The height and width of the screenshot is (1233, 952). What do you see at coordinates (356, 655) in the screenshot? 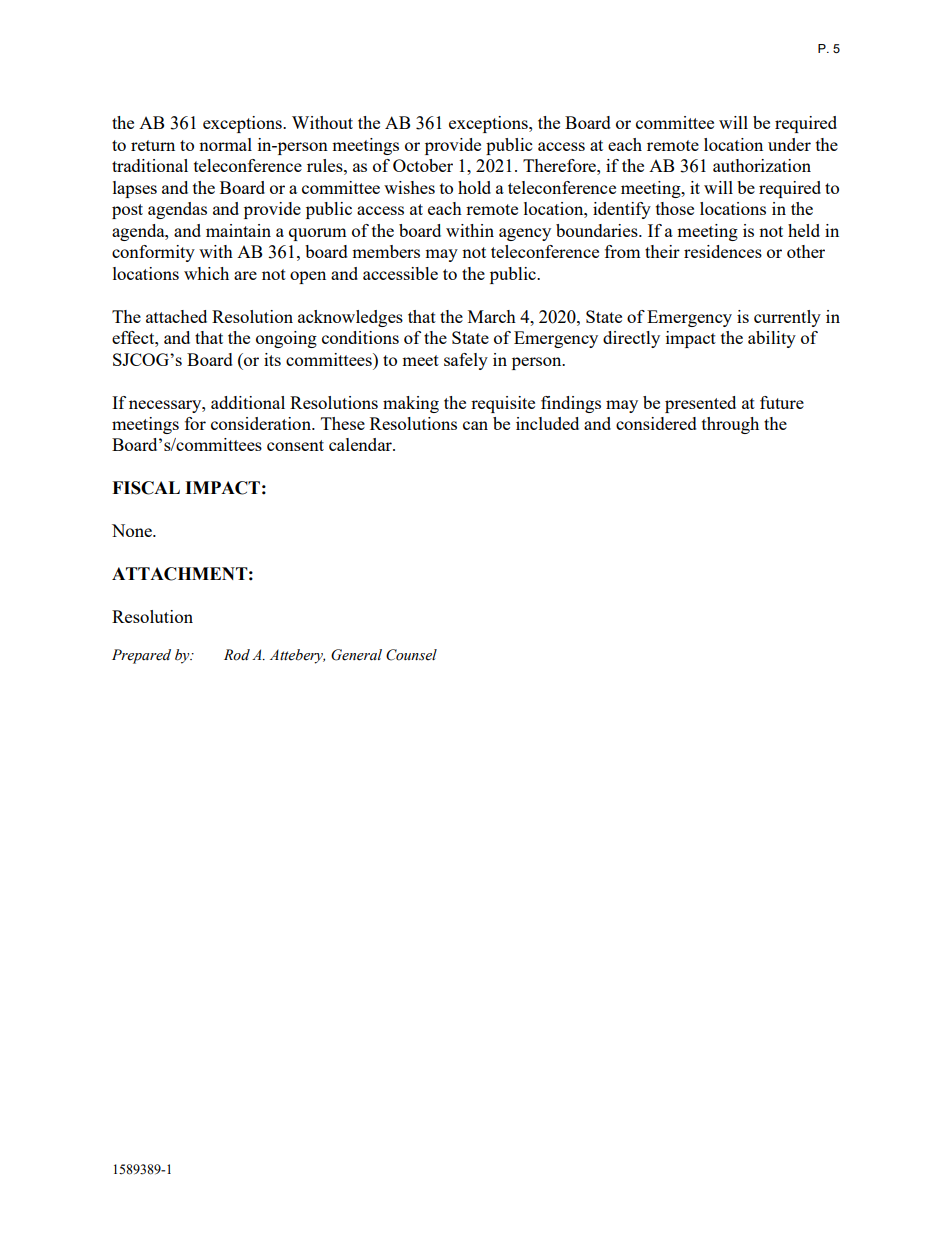
I see `General` at bounding box center [356, 655].
